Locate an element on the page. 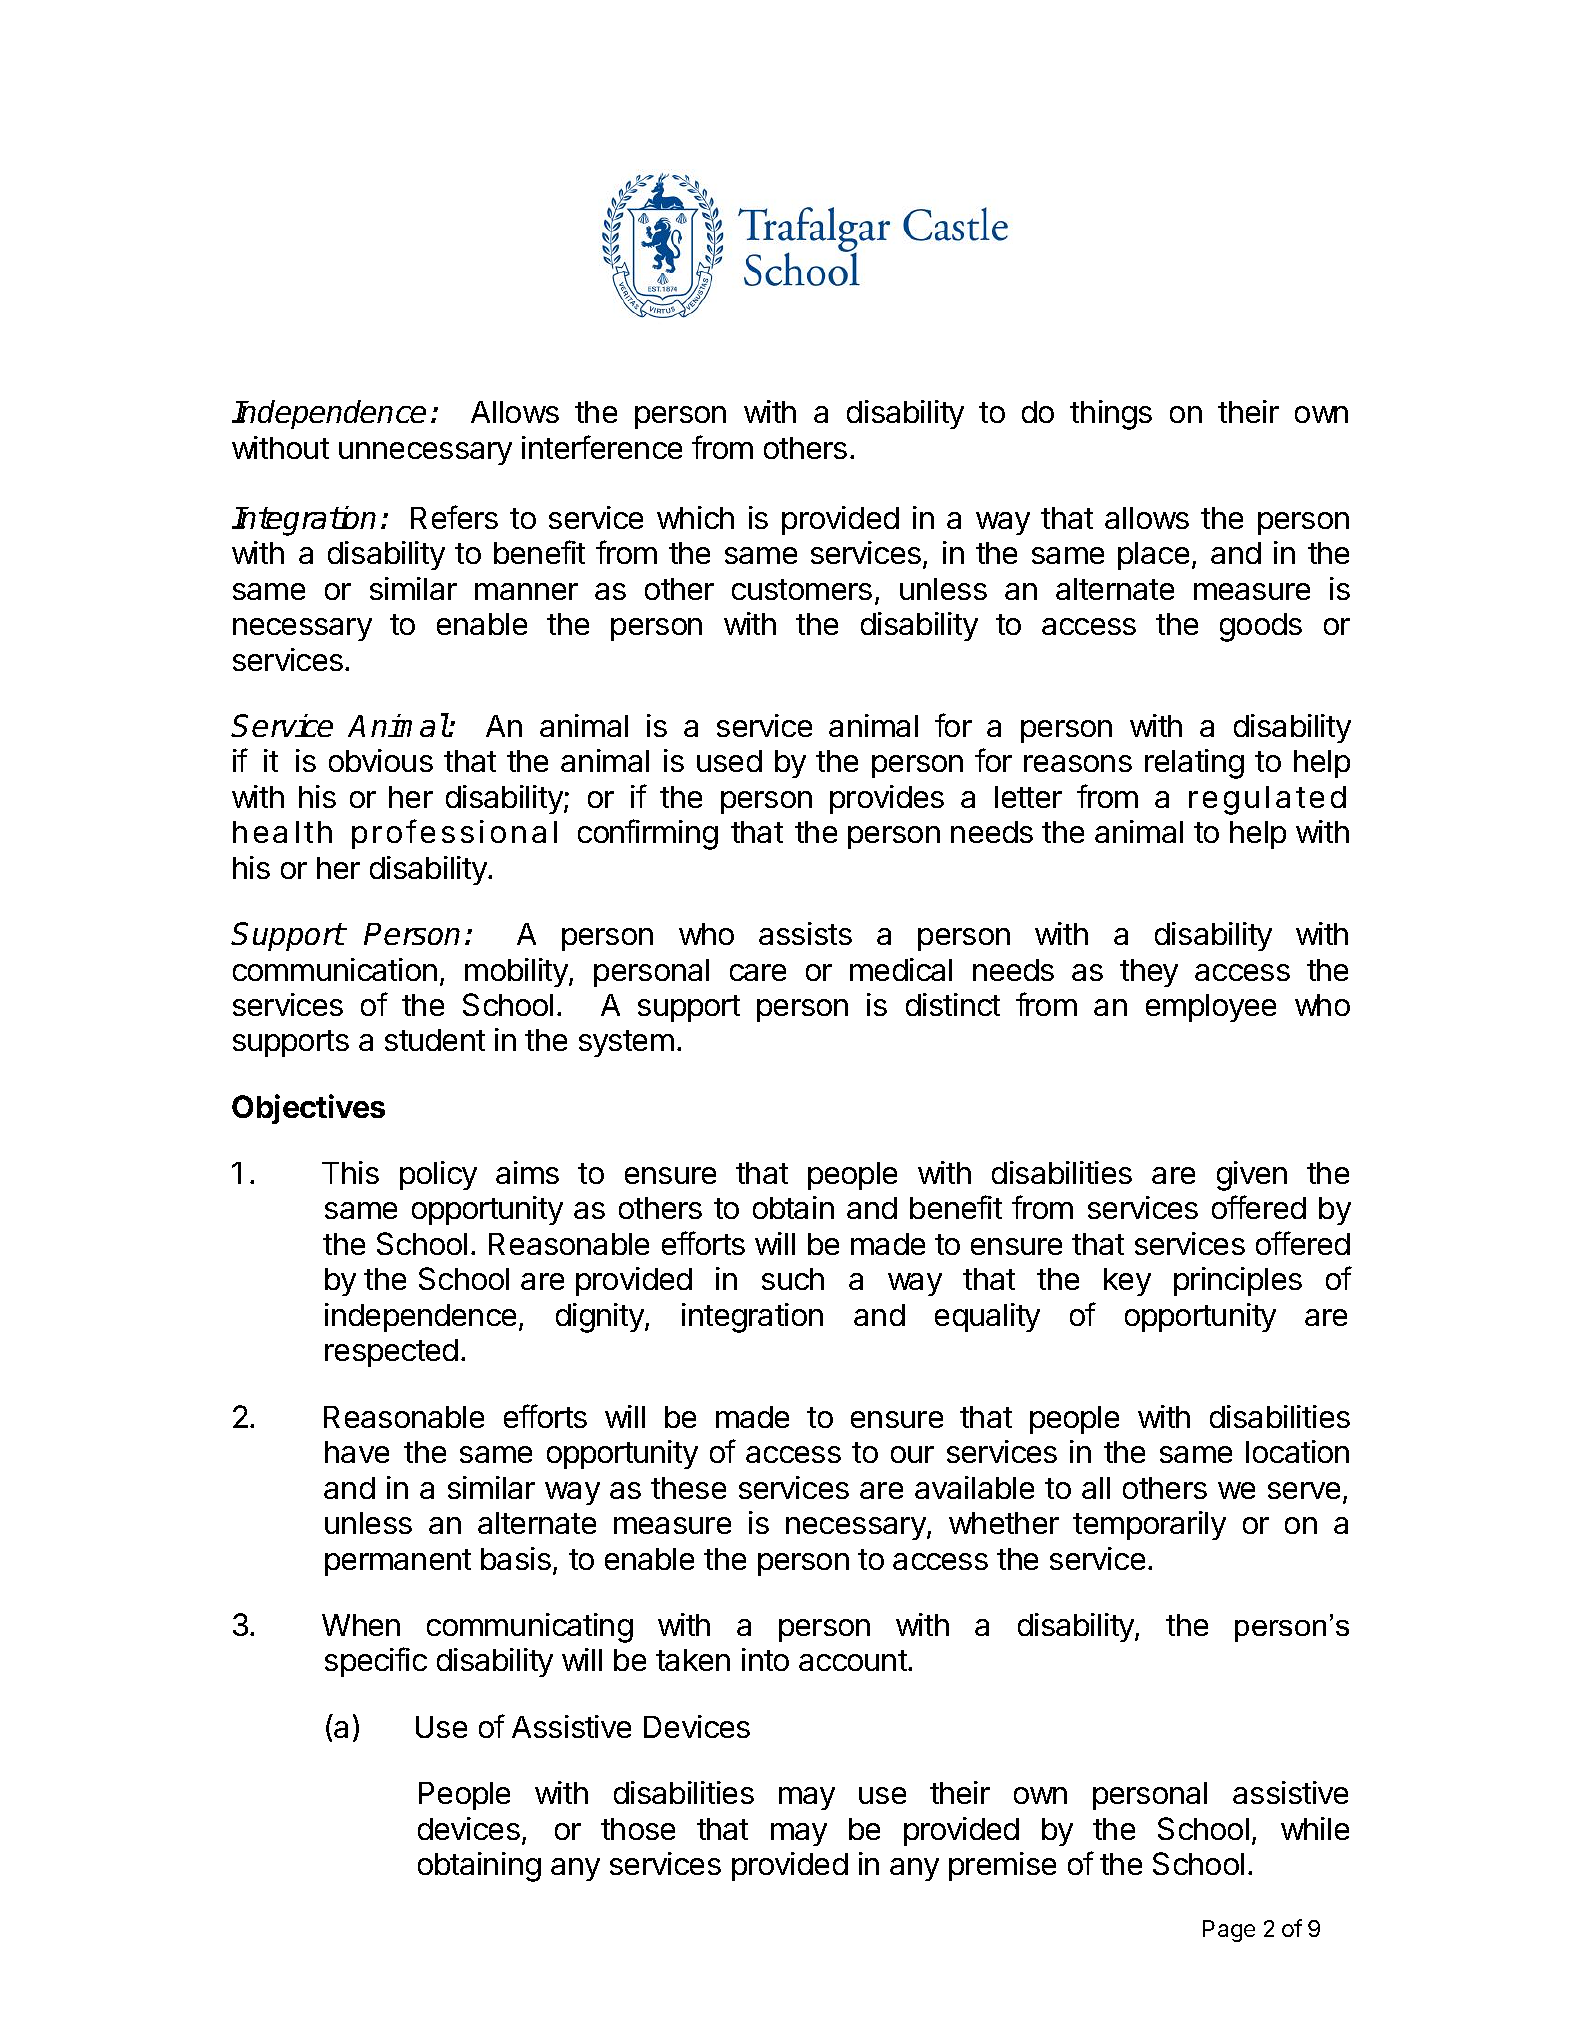 The width and height of the page is (1573, 2036). those is located at coordinates (638, 1829).
